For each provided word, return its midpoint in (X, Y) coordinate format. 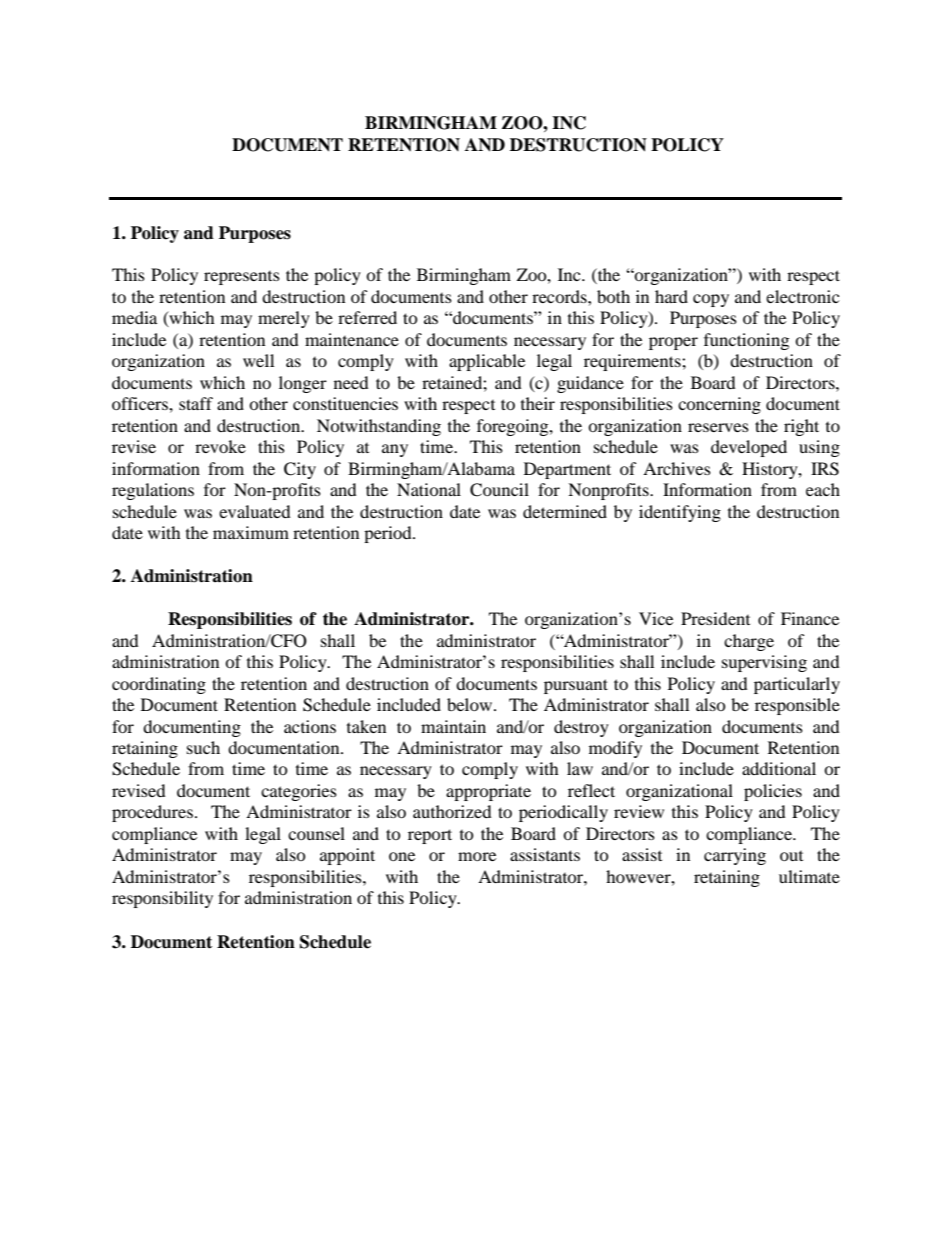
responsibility (162, 899)
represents (242, 278)
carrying (735, 856)
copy (711, 300)
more (477, 856)
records (560, 296)
